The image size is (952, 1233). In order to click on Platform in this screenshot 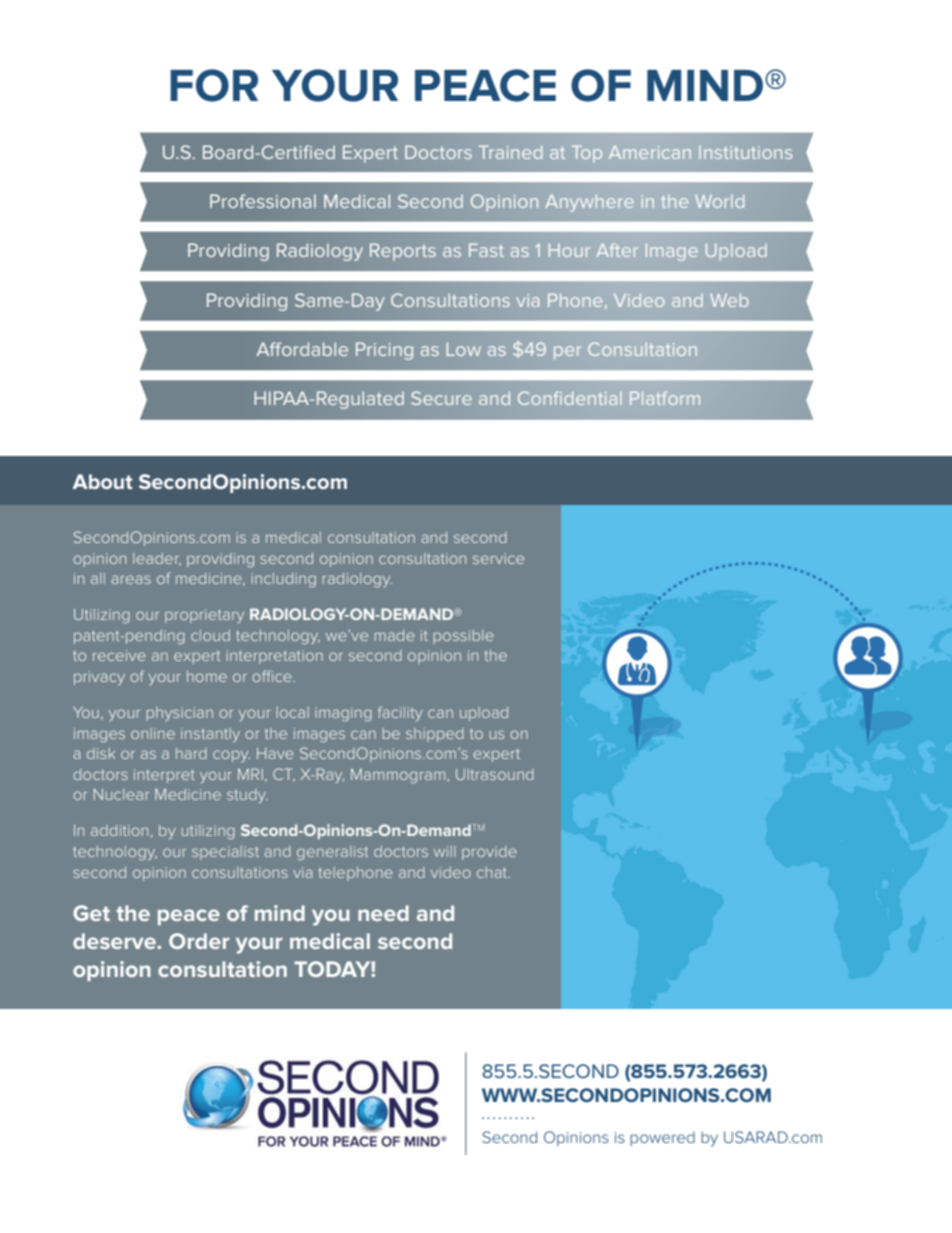, I will do `click(665, 398)`.
